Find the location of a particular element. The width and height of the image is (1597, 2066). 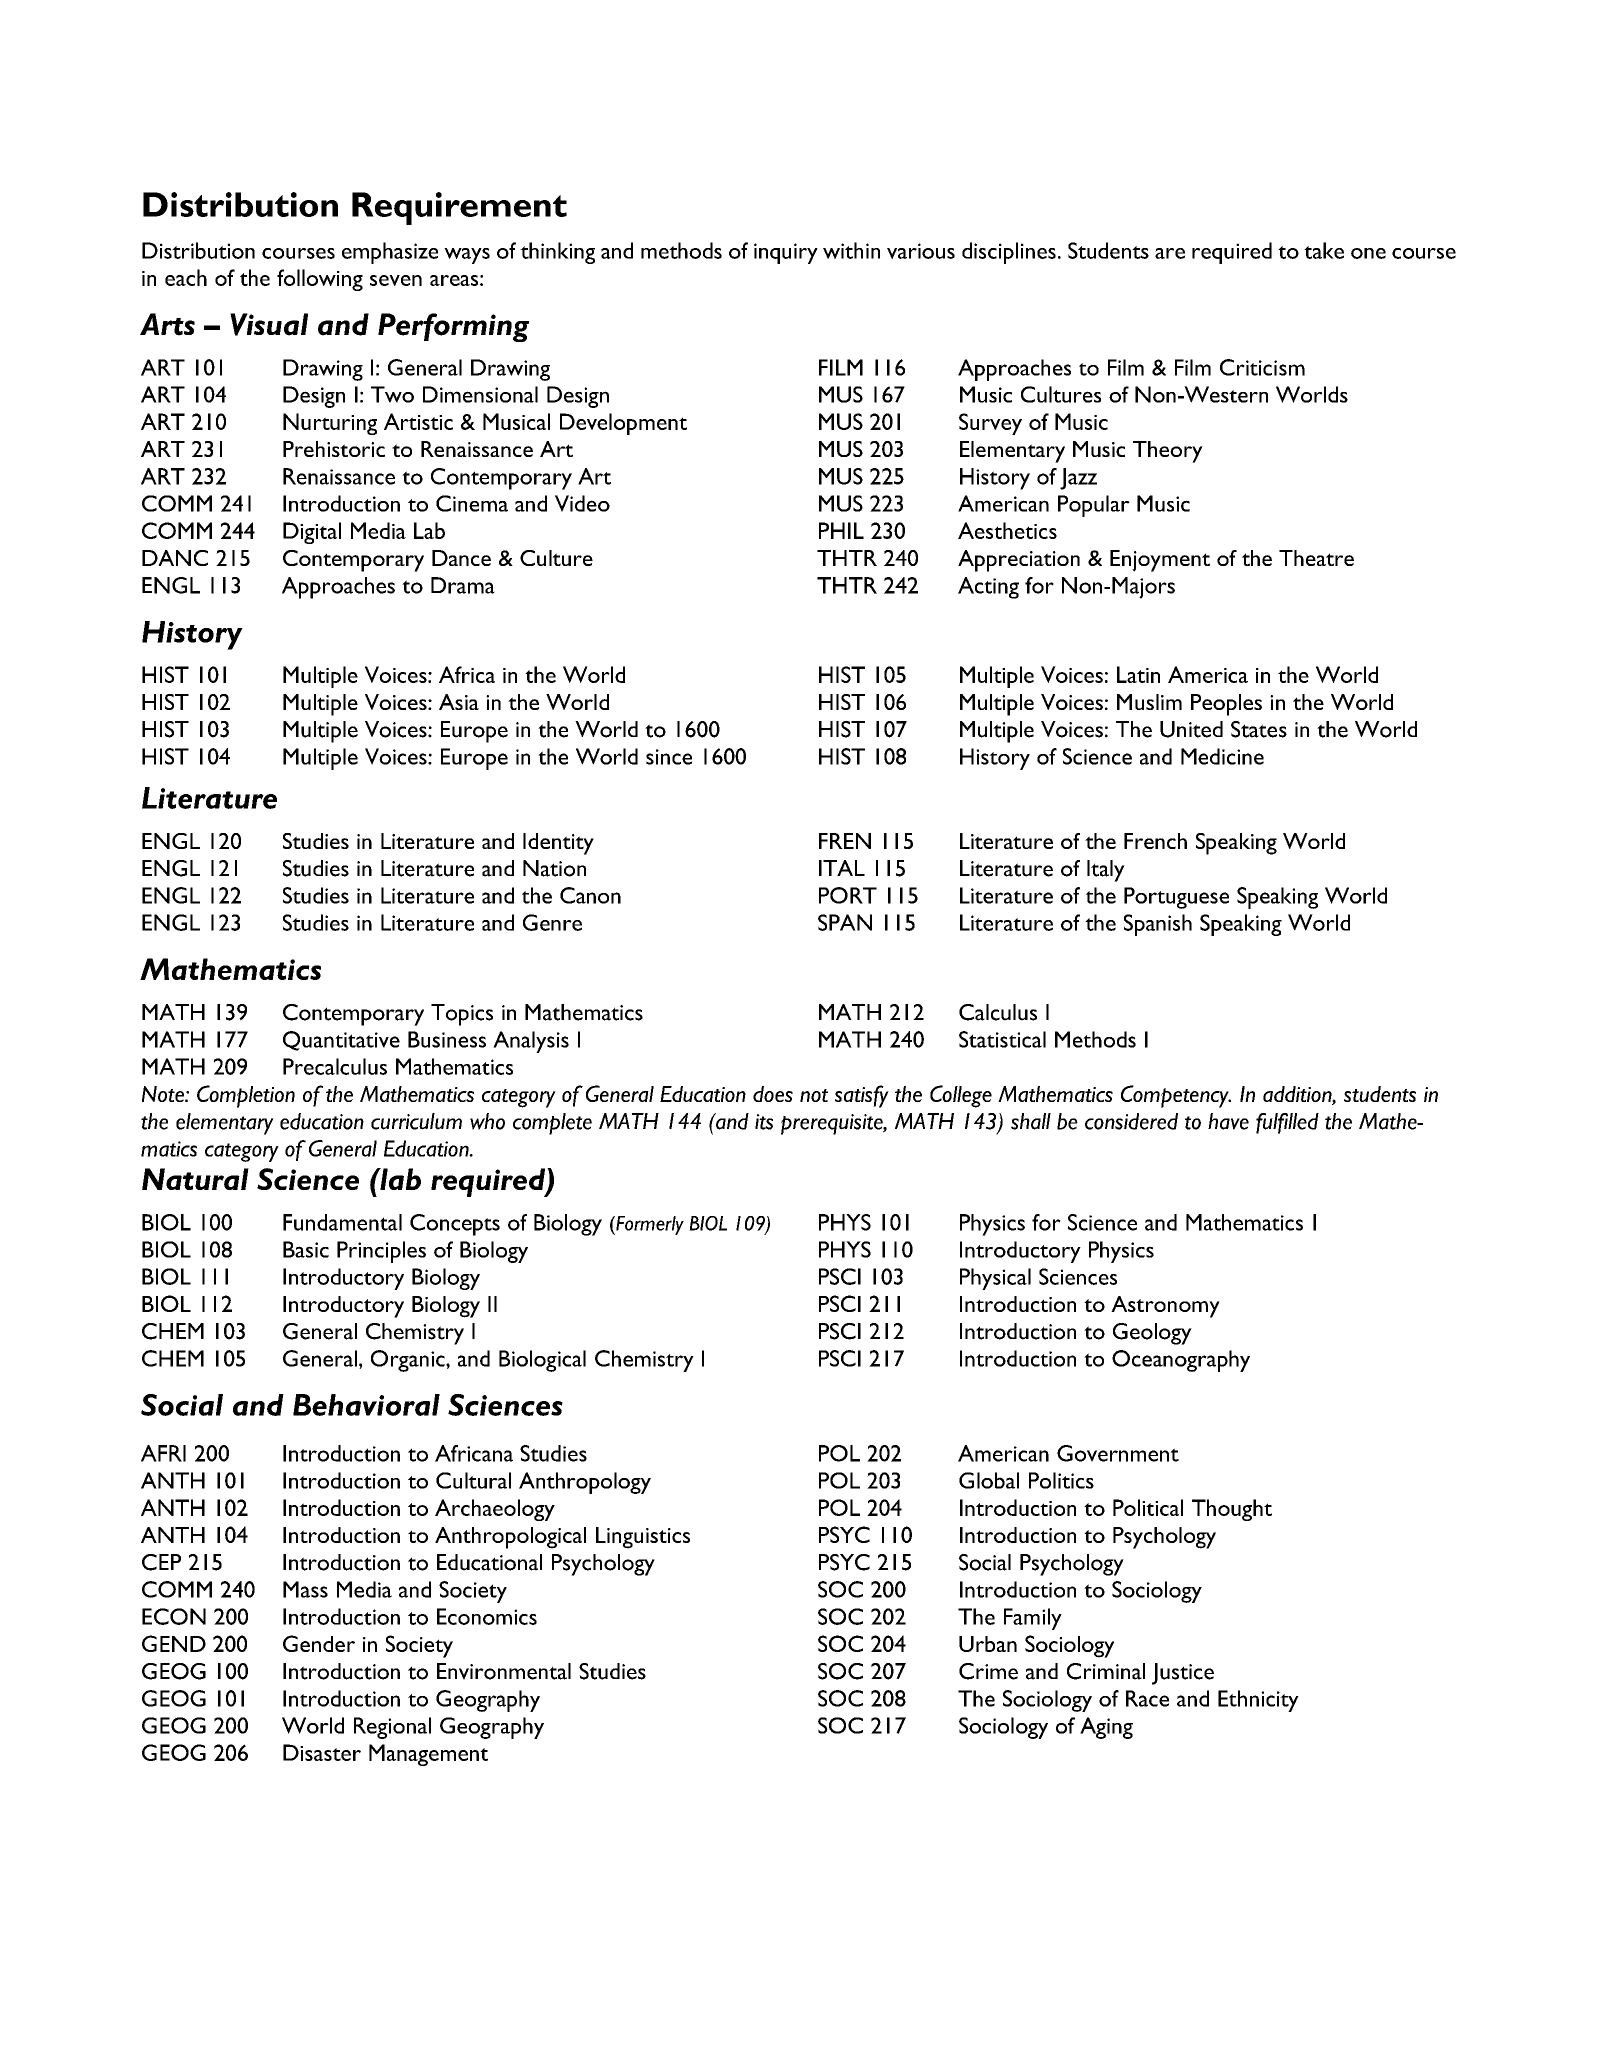

following is located at coordinates (320, 280).
